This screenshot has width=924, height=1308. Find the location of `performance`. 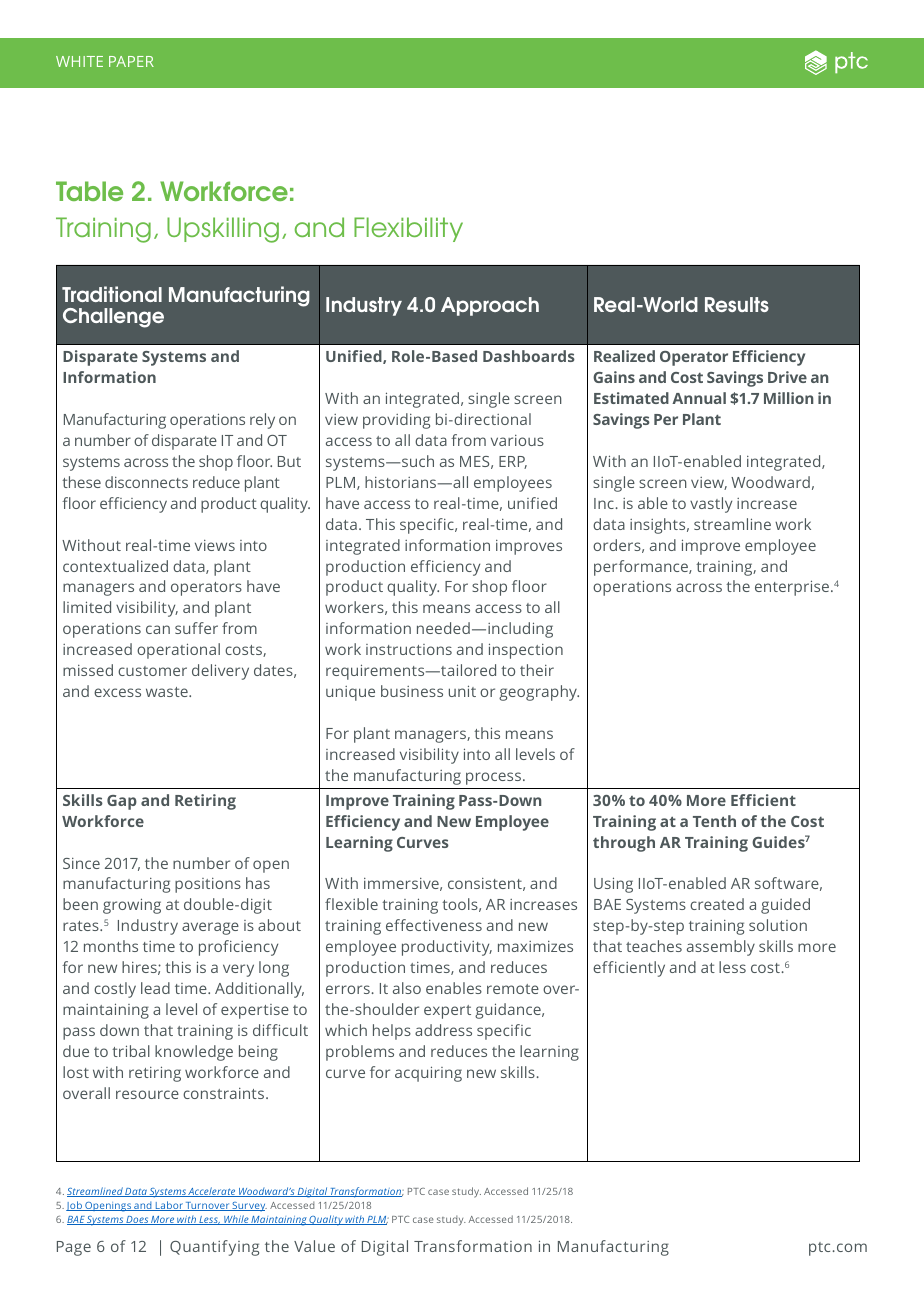

performance is located at coordinates (642, 568).
